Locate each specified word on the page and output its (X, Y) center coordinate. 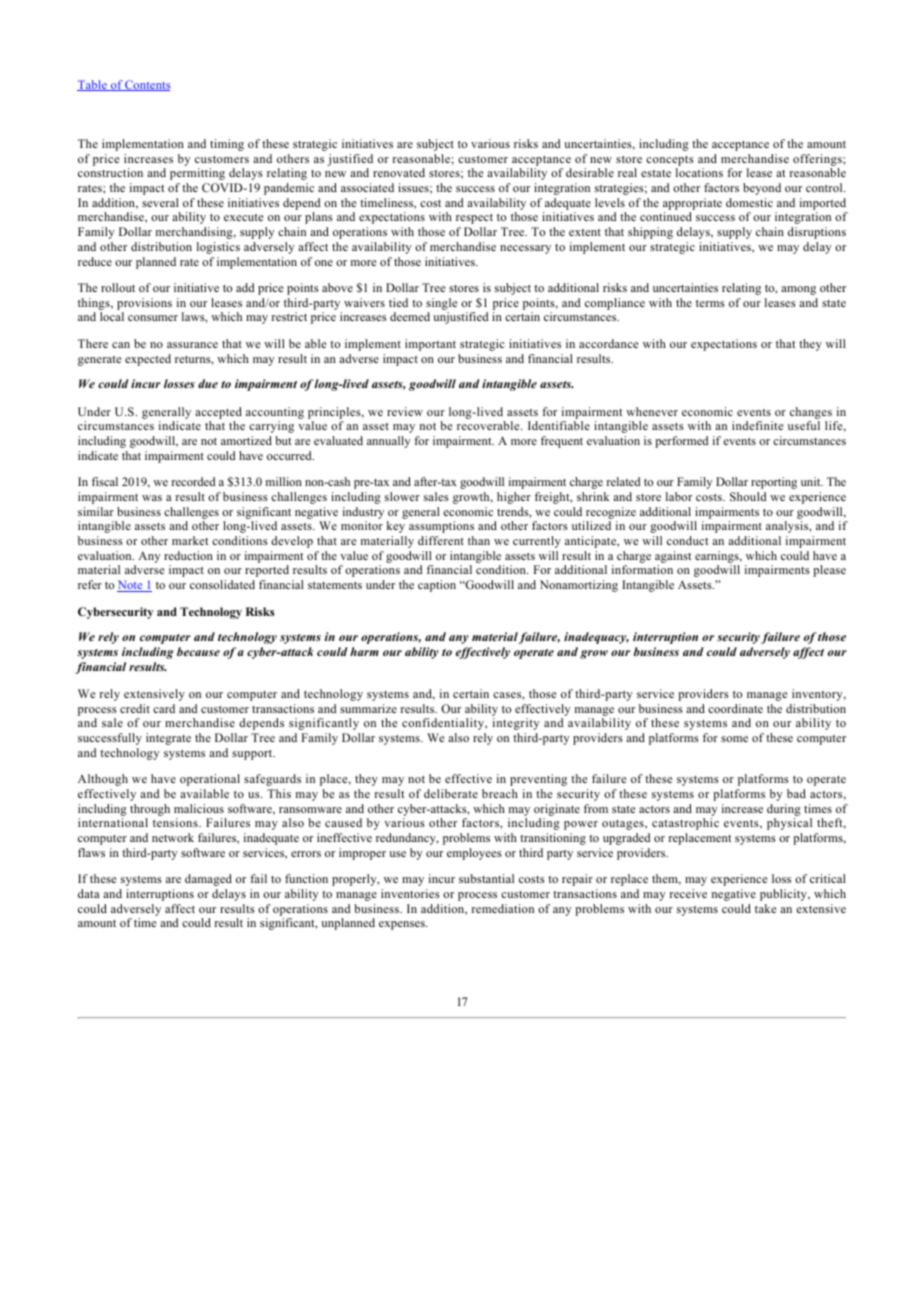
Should (748, 496)
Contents (146, 85)
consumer (153, 318)
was (152, 498)
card (164, 708)
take (765, 908)
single (441, 304)
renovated (399, 172)
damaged (208, 880)
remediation (502, 908)
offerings (818, 160)
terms (710, 303)
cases (508, 695)
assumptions (441, 527)
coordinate (735, 708)
